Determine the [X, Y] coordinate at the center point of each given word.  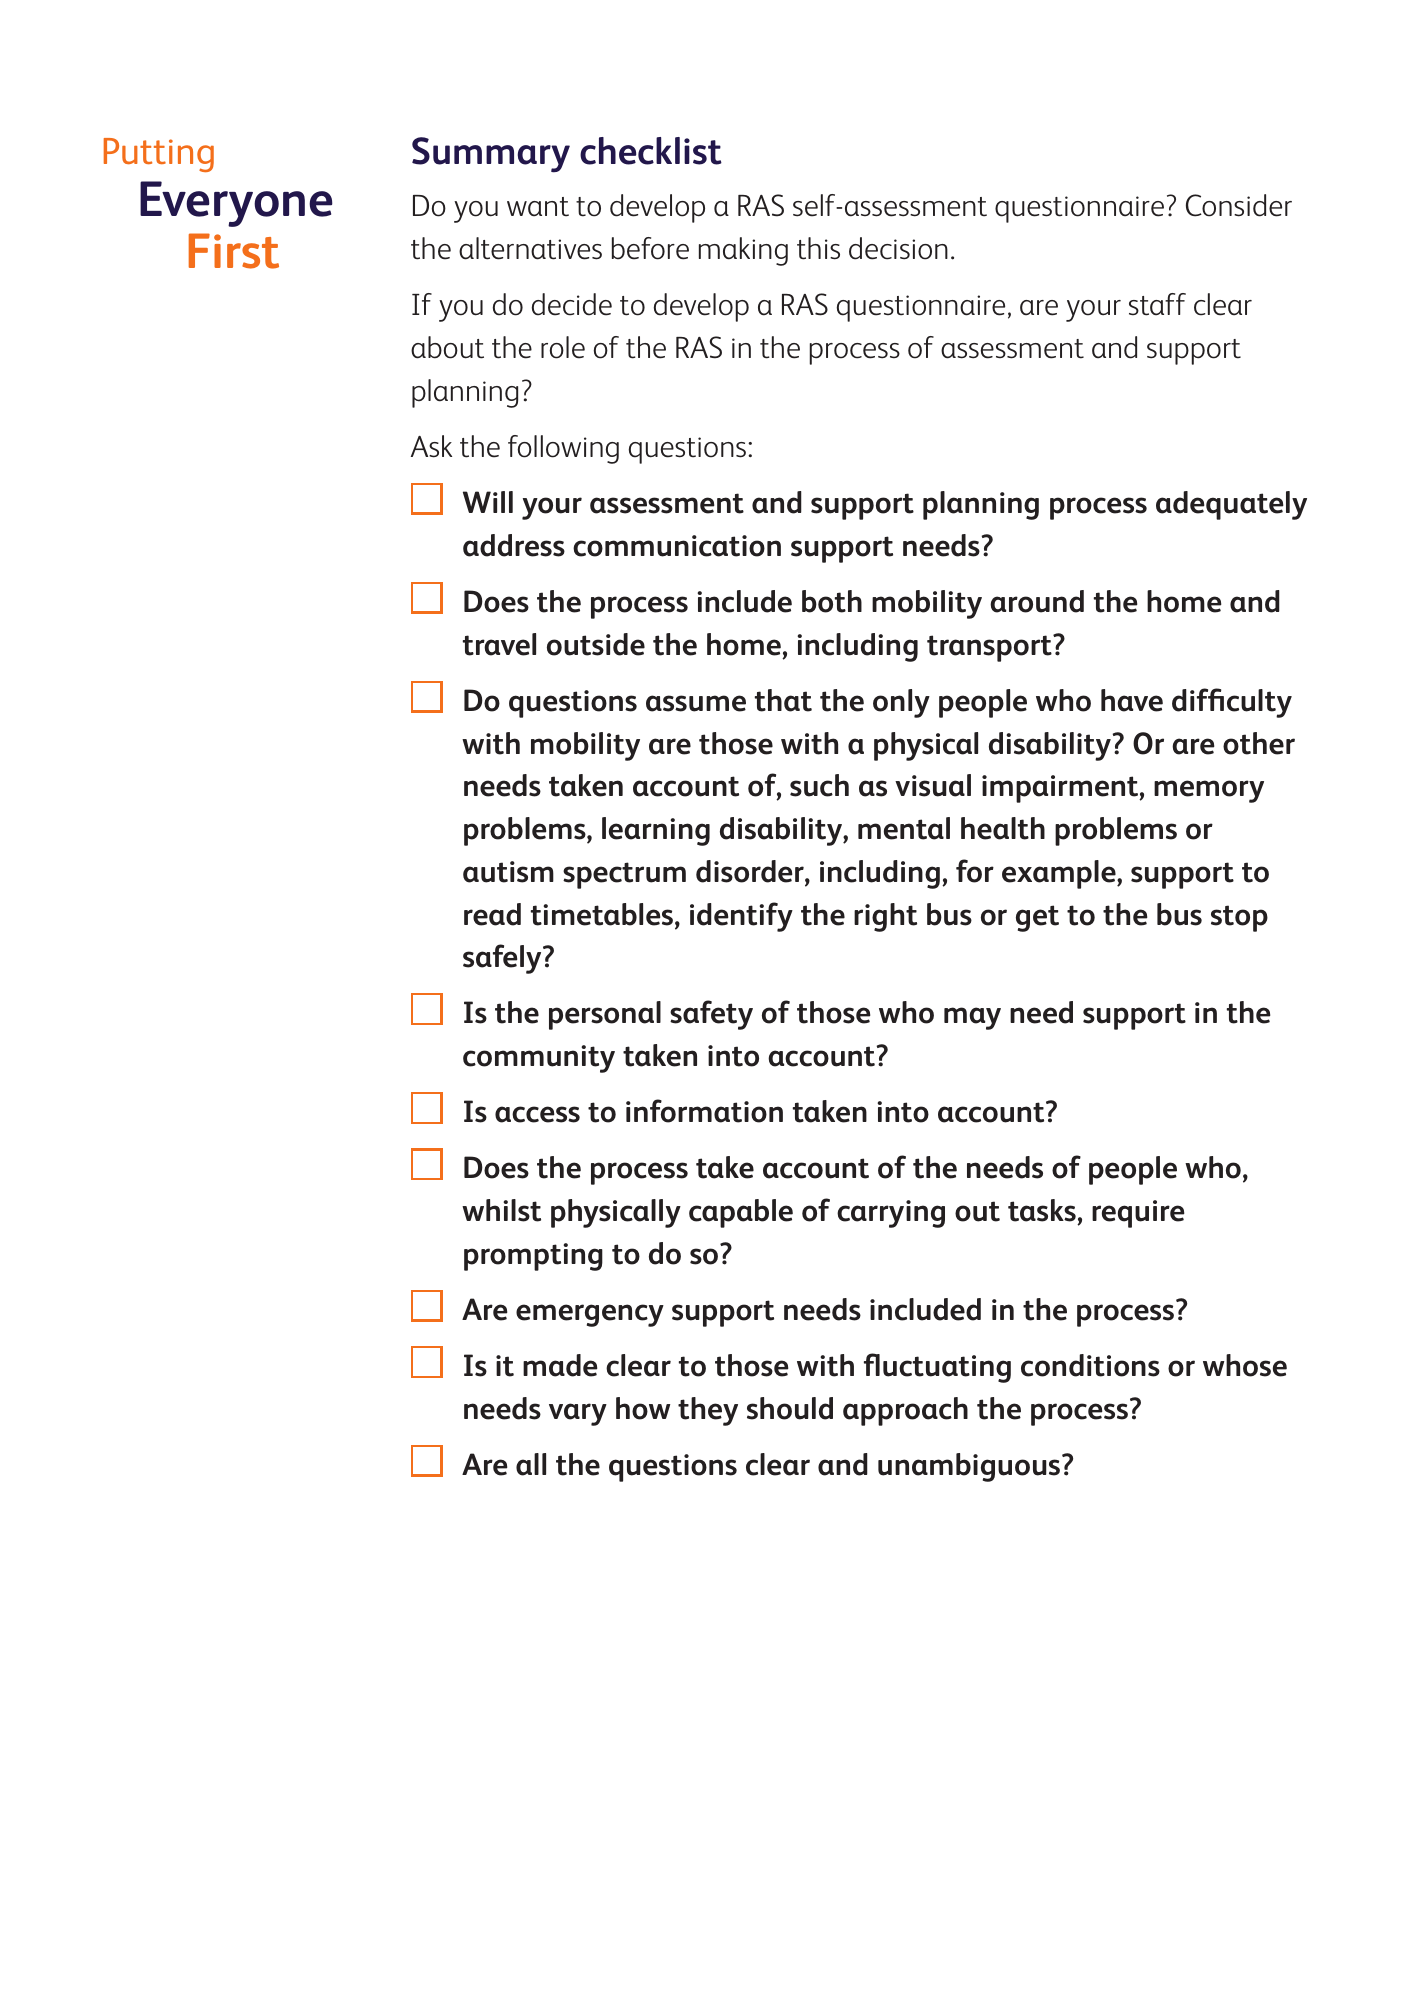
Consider [1239, 205]
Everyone [236, 204]
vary [578, 1414]
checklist [651, 151]
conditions [1090, 1365]
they [708, 1411]
